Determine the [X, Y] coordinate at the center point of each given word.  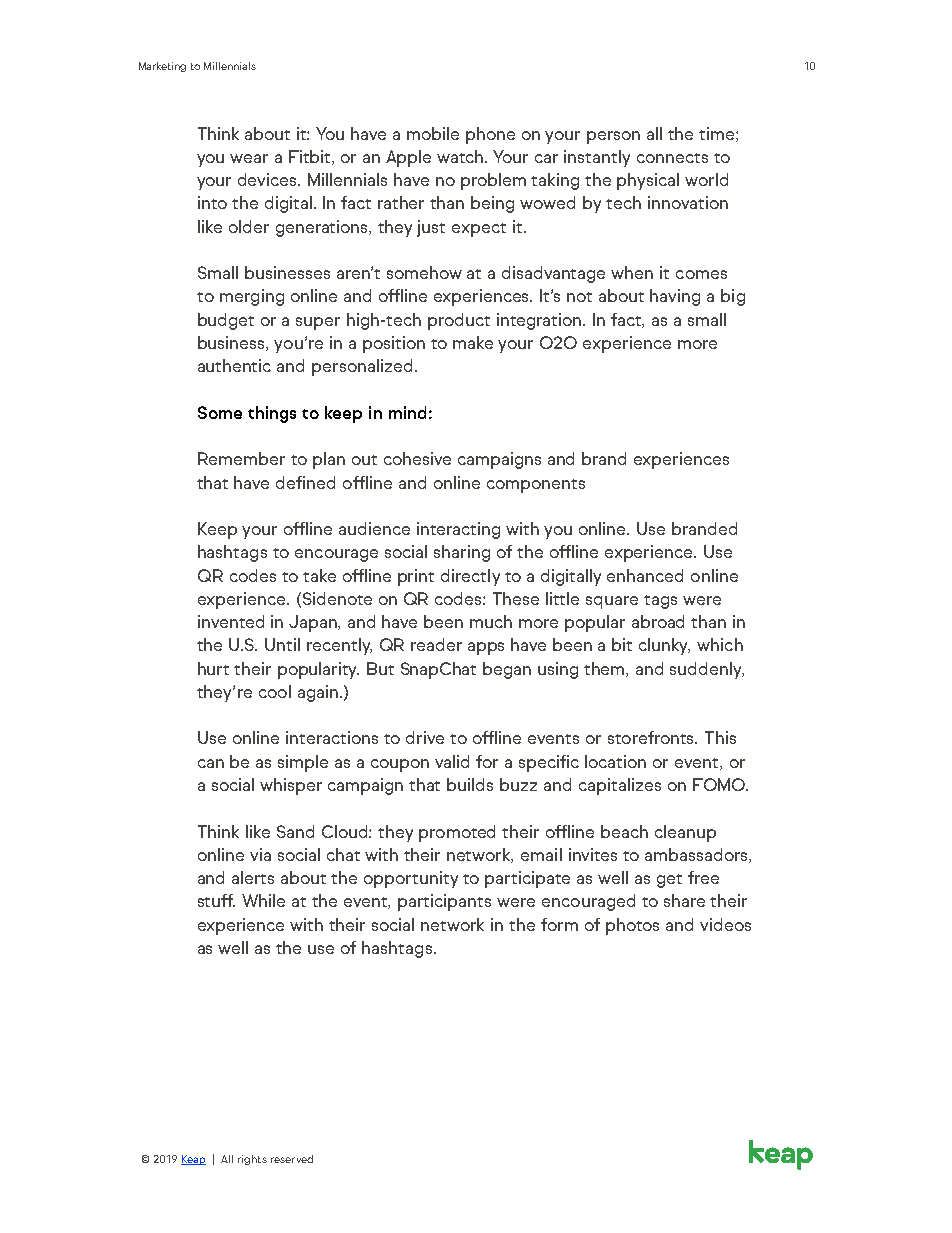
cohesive [417, 458]
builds [470, 784]
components [536, 486]
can [211, 763]
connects [672, 158]
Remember [241, 458]
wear [249, 158]
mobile [433, 133]
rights [252, 1160]
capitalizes [620, 786]
